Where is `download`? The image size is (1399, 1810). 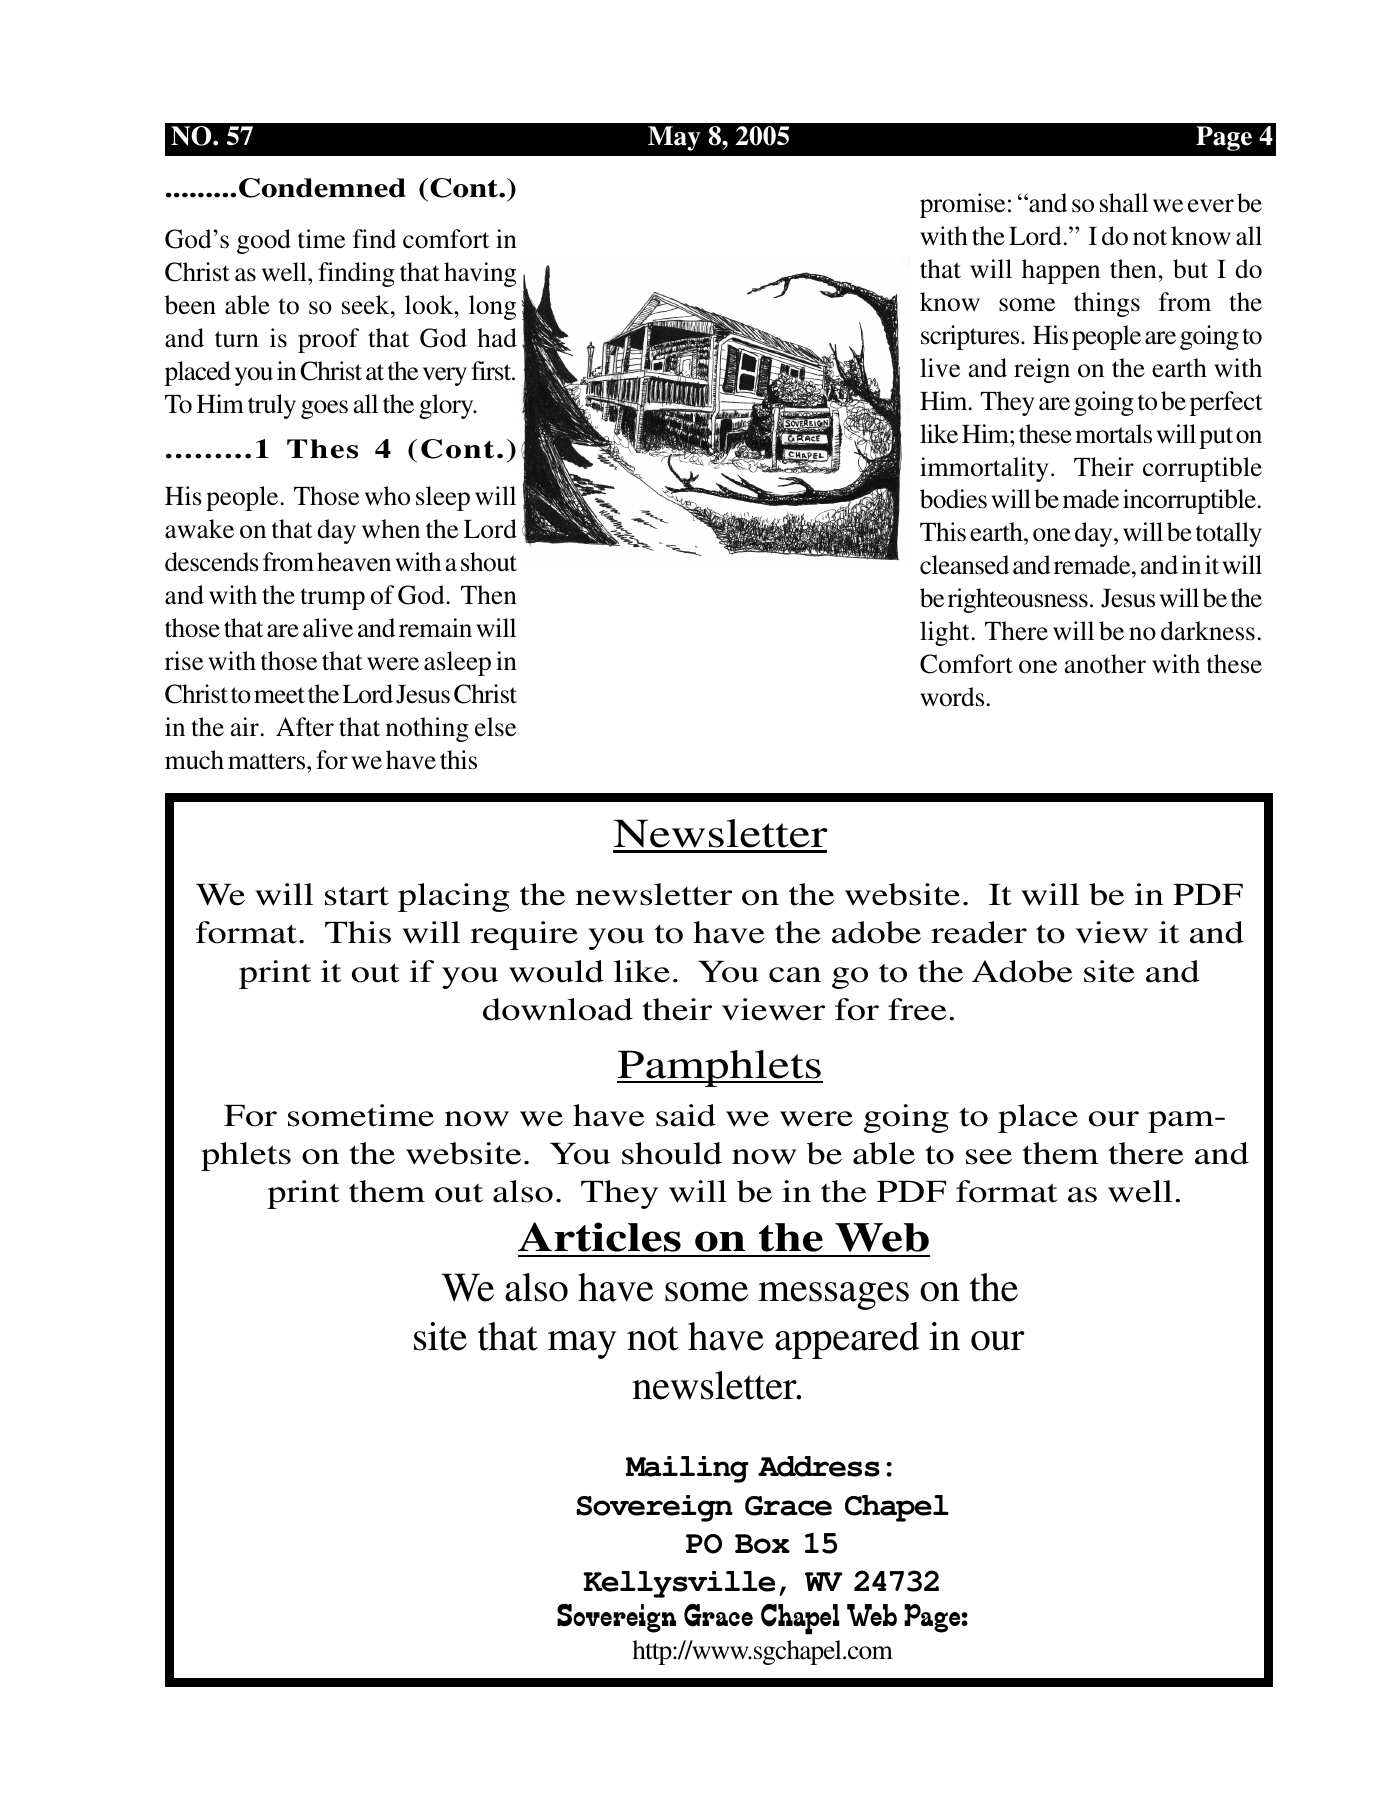 download is located at coordinates (558, 1009).
